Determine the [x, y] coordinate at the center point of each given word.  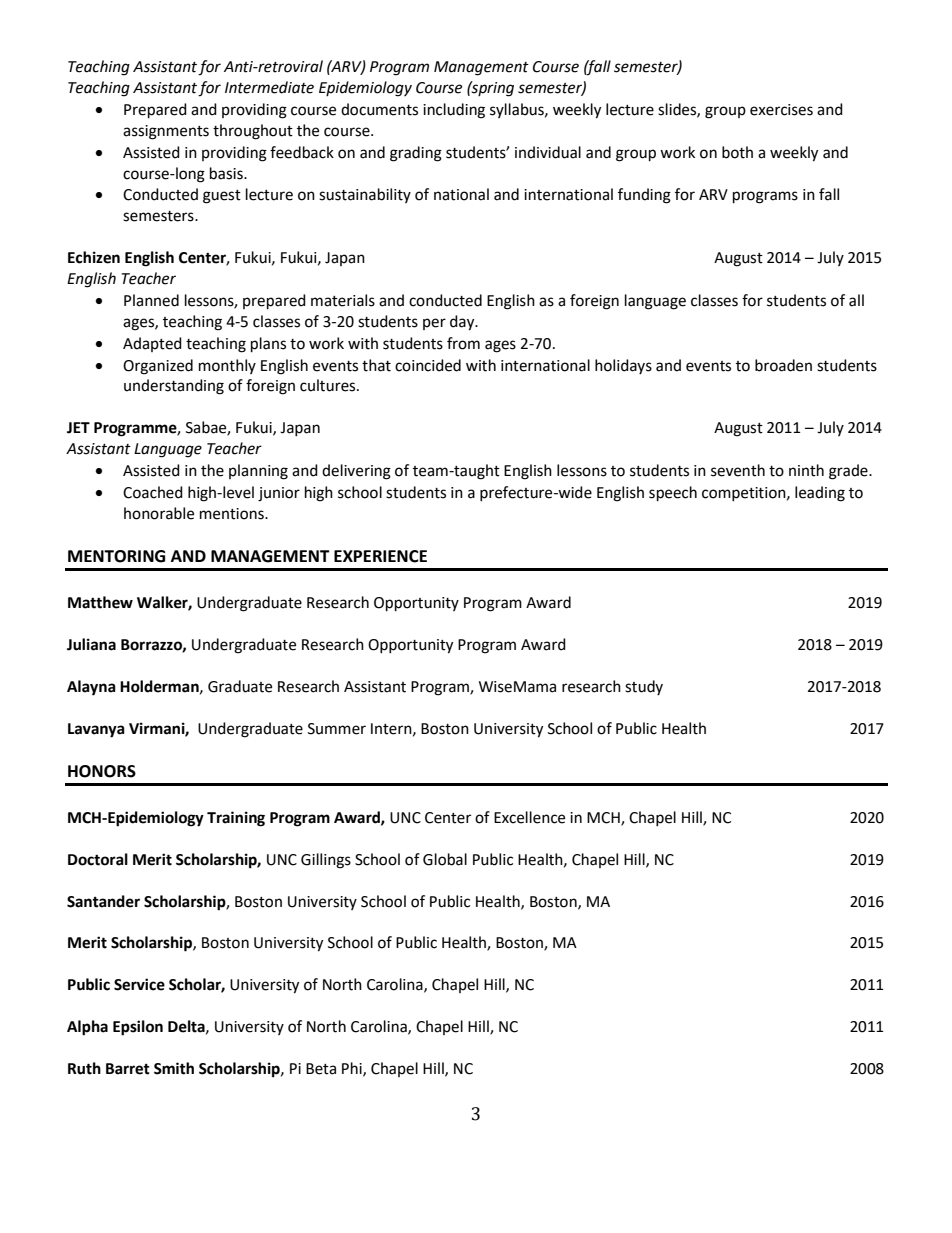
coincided [428, 365]
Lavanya [96, 730]
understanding [174, 387]
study [644, 687]
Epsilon [138, 1028]
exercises [781, 110]
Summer [337, 729]
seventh [738, 470]
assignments [166, 132]
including [454, 111]
